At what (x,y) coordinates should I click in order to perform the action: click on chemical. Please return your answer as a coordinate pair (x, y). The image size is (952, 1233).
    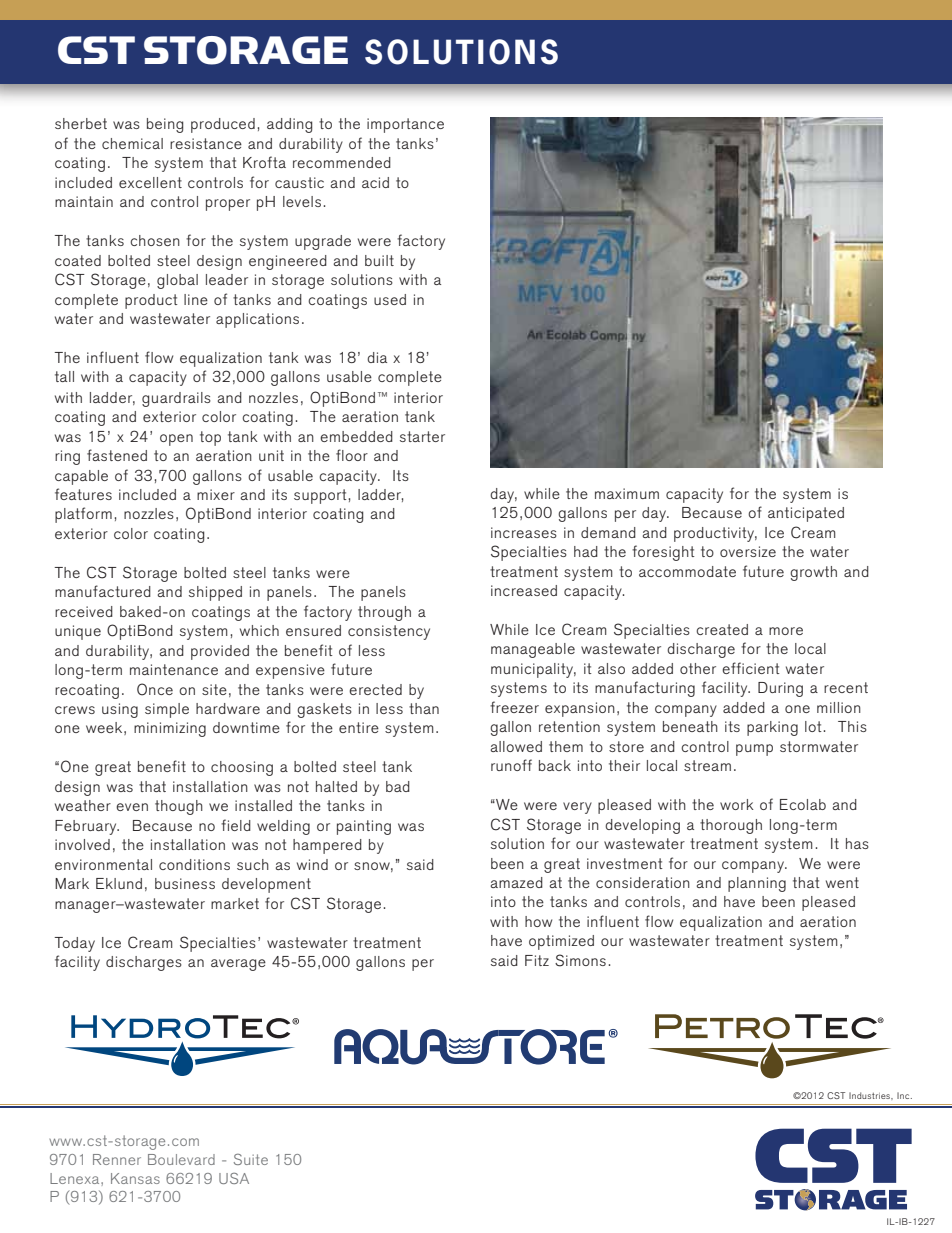
    Looking at the image, I should click on (132, 143).
